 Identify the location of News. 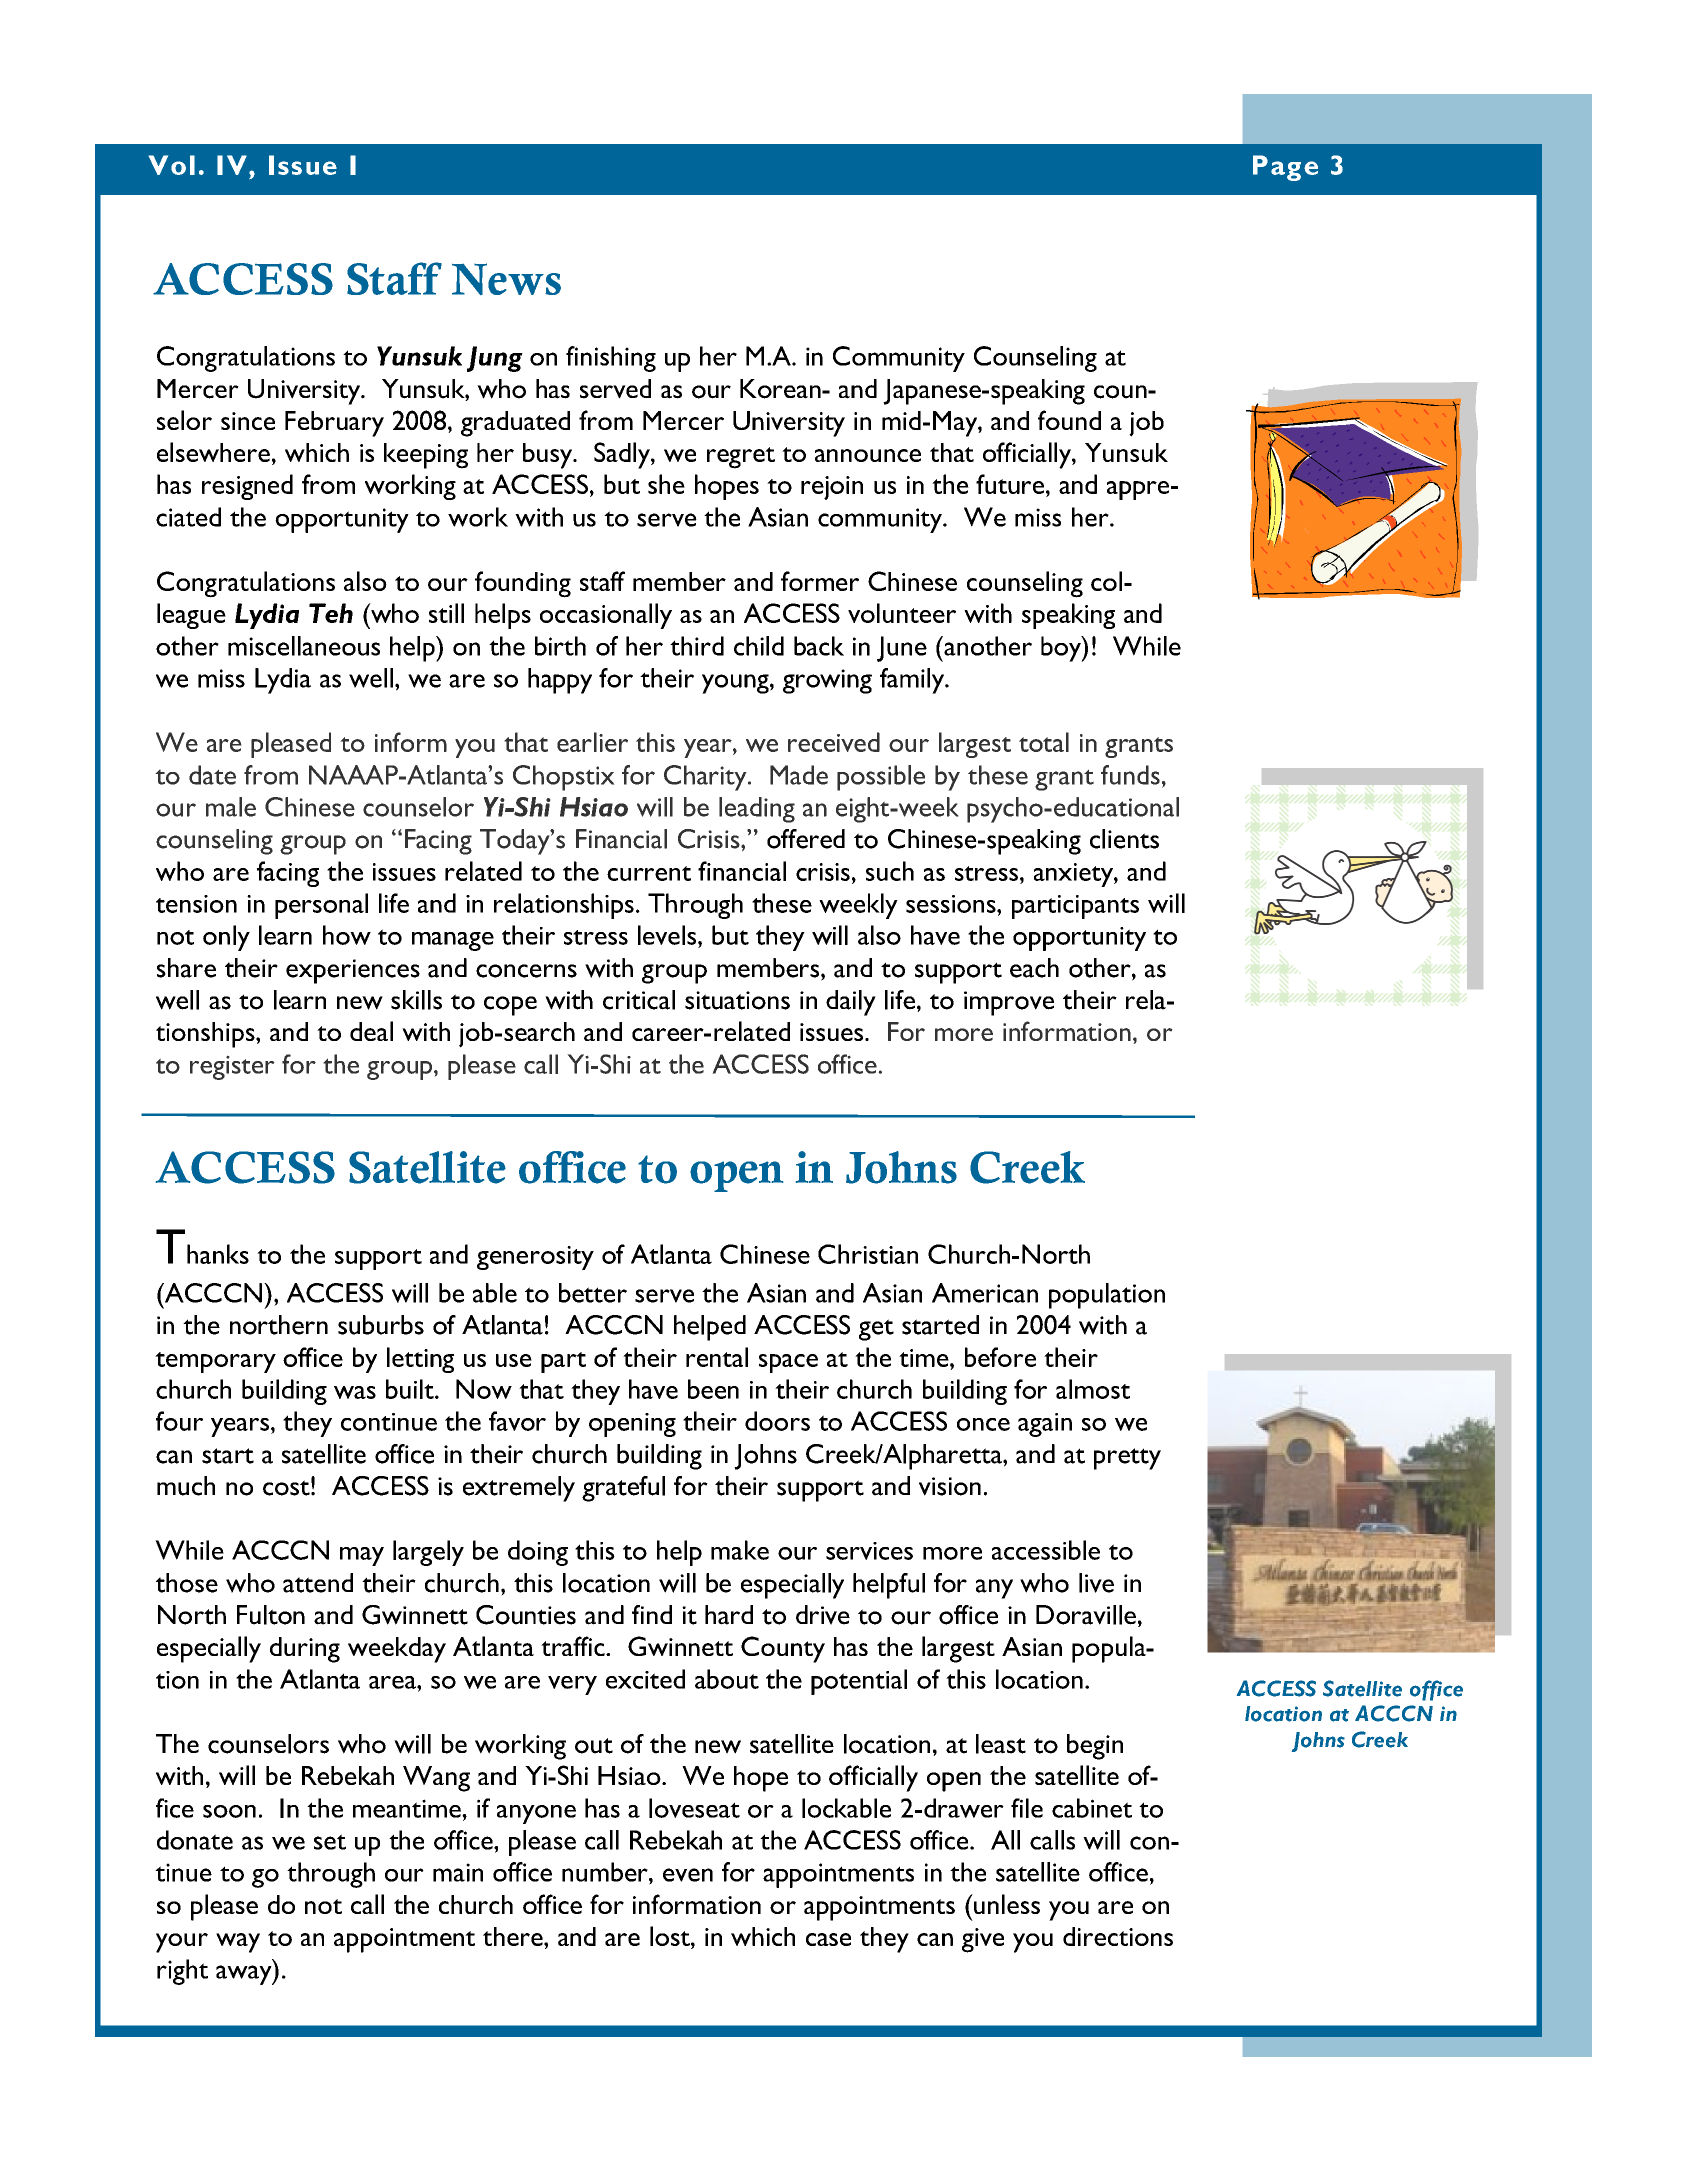
(506, 279).
